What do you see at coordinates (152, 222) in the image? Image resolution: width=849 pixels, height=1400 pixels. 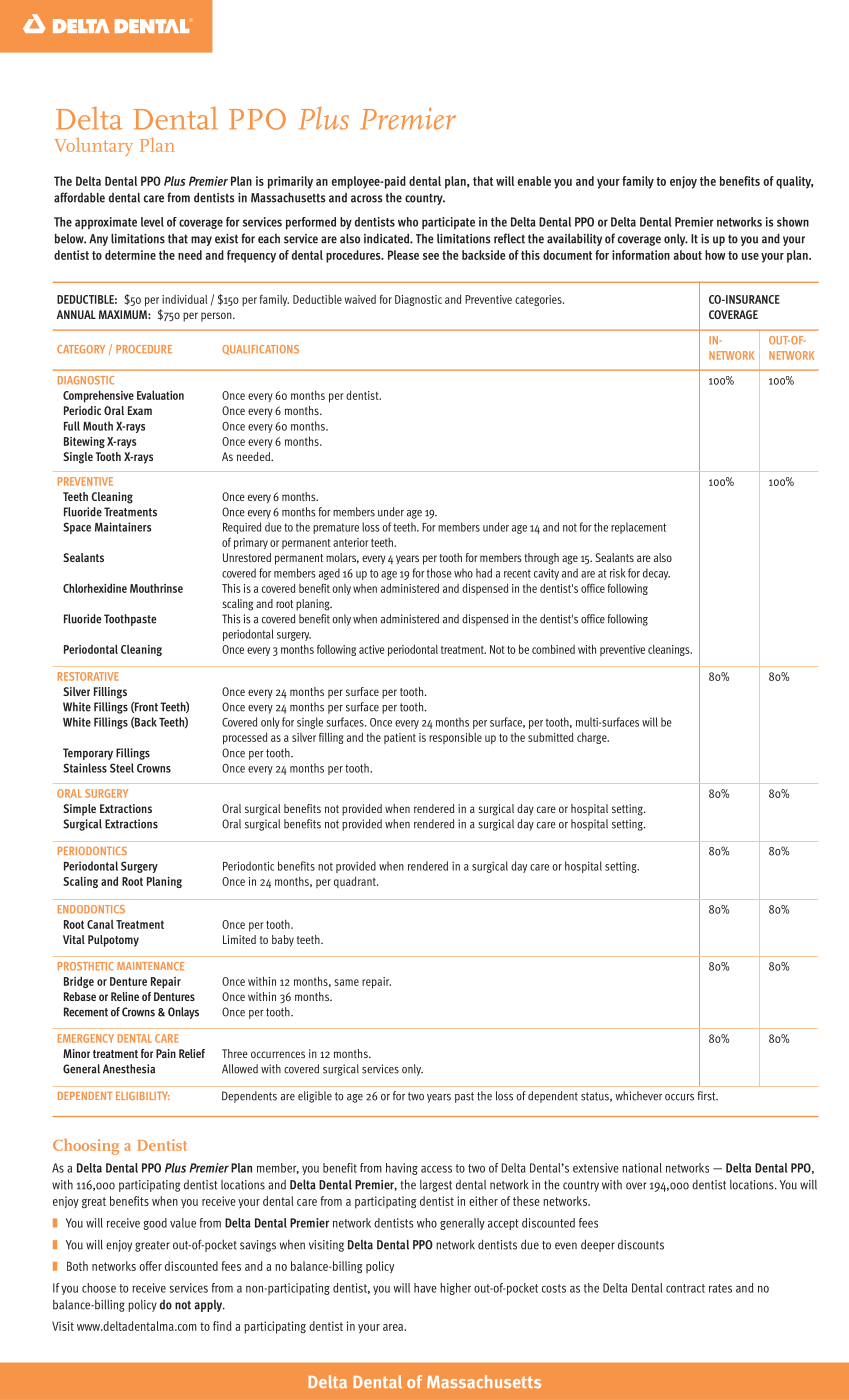 I see `level` at bounding box center [152, 222].
